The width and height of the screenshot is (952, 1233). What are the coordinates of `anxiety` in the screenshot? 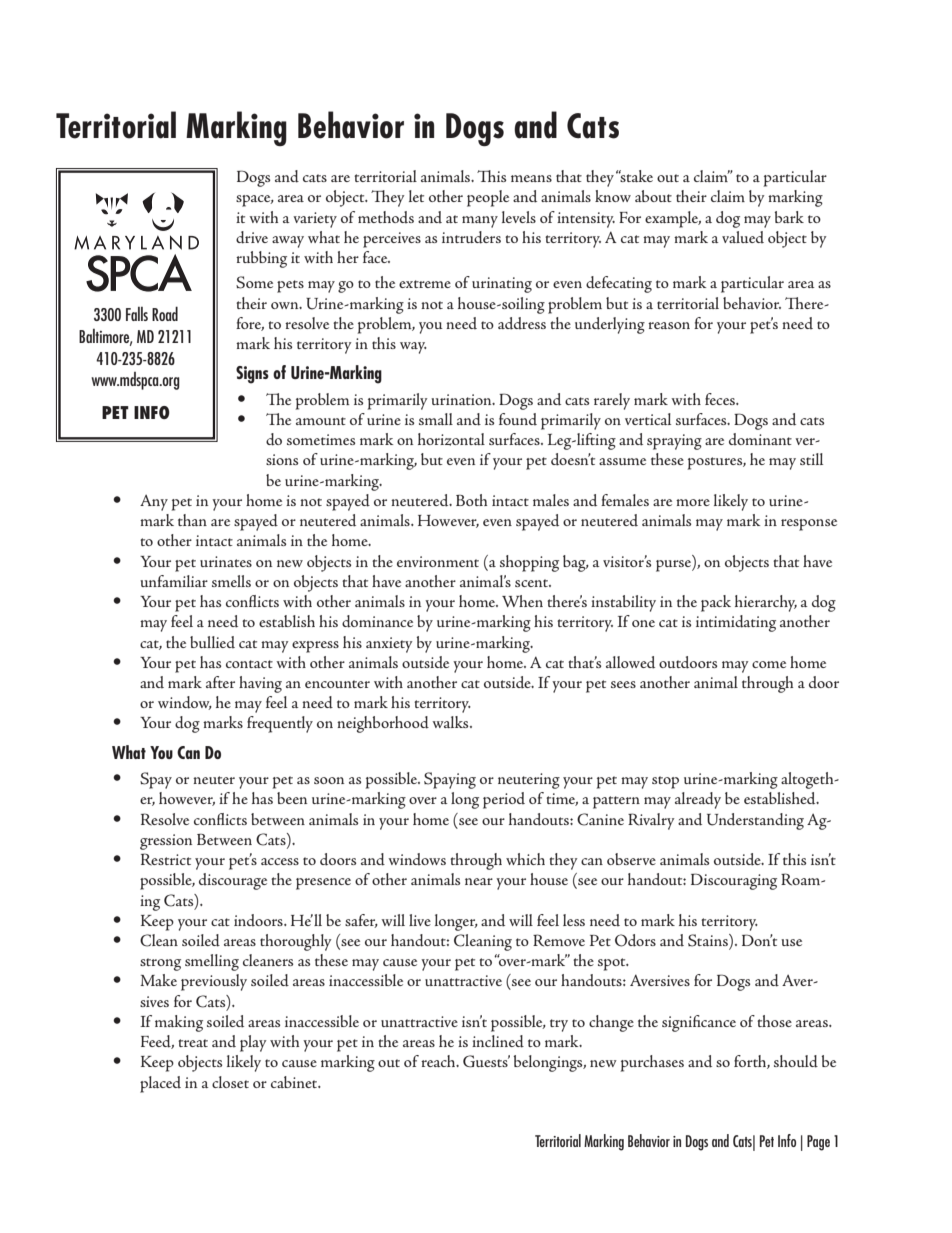 It's located at (389, 645).
